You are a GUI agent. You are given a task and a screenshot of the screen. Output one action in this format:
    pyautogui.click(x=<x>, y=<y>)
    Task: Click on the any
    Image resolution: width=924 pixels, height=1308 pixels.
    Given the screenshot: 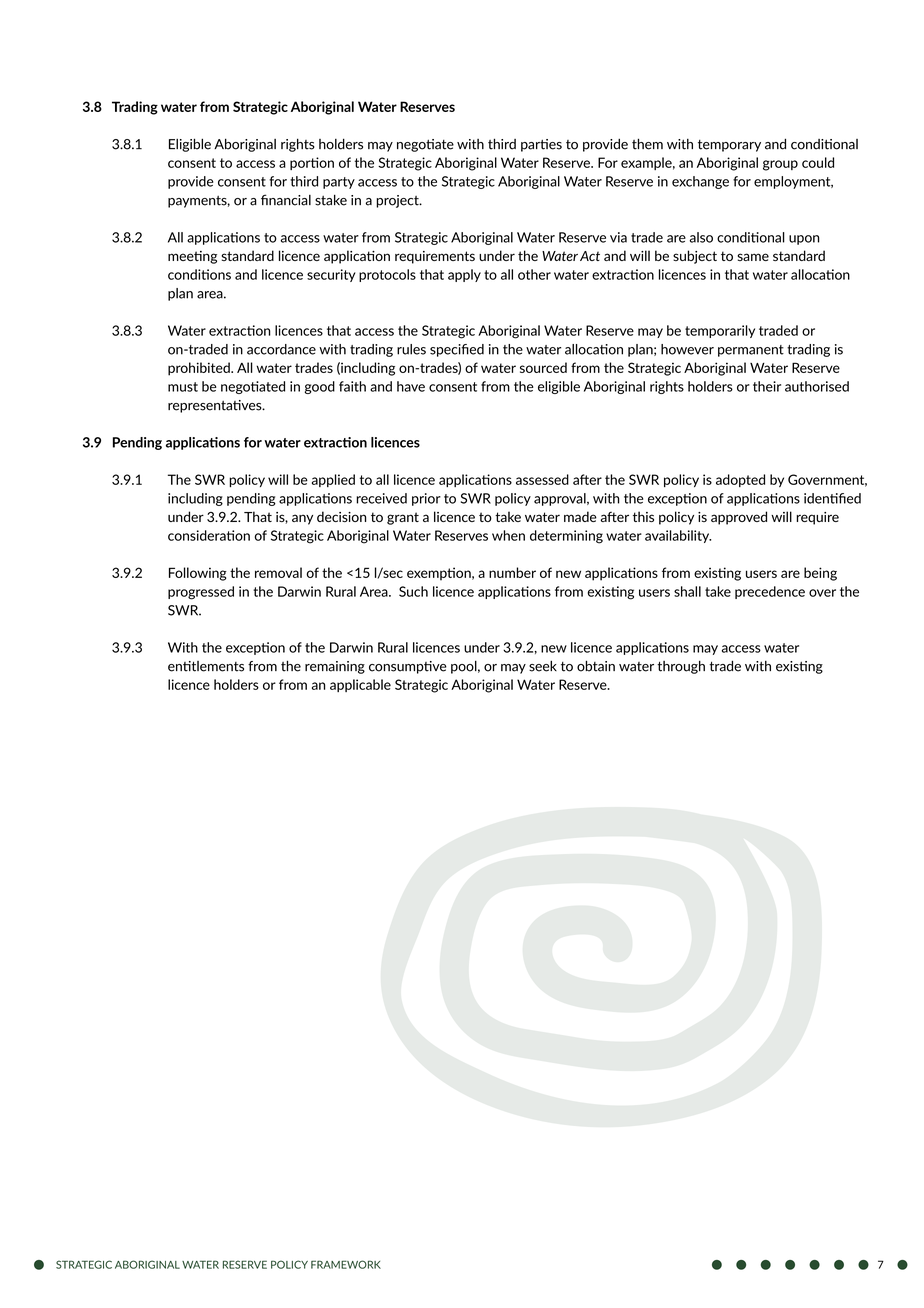 What is the action you would take?
    pyautogui.click(x=302, y=519)
